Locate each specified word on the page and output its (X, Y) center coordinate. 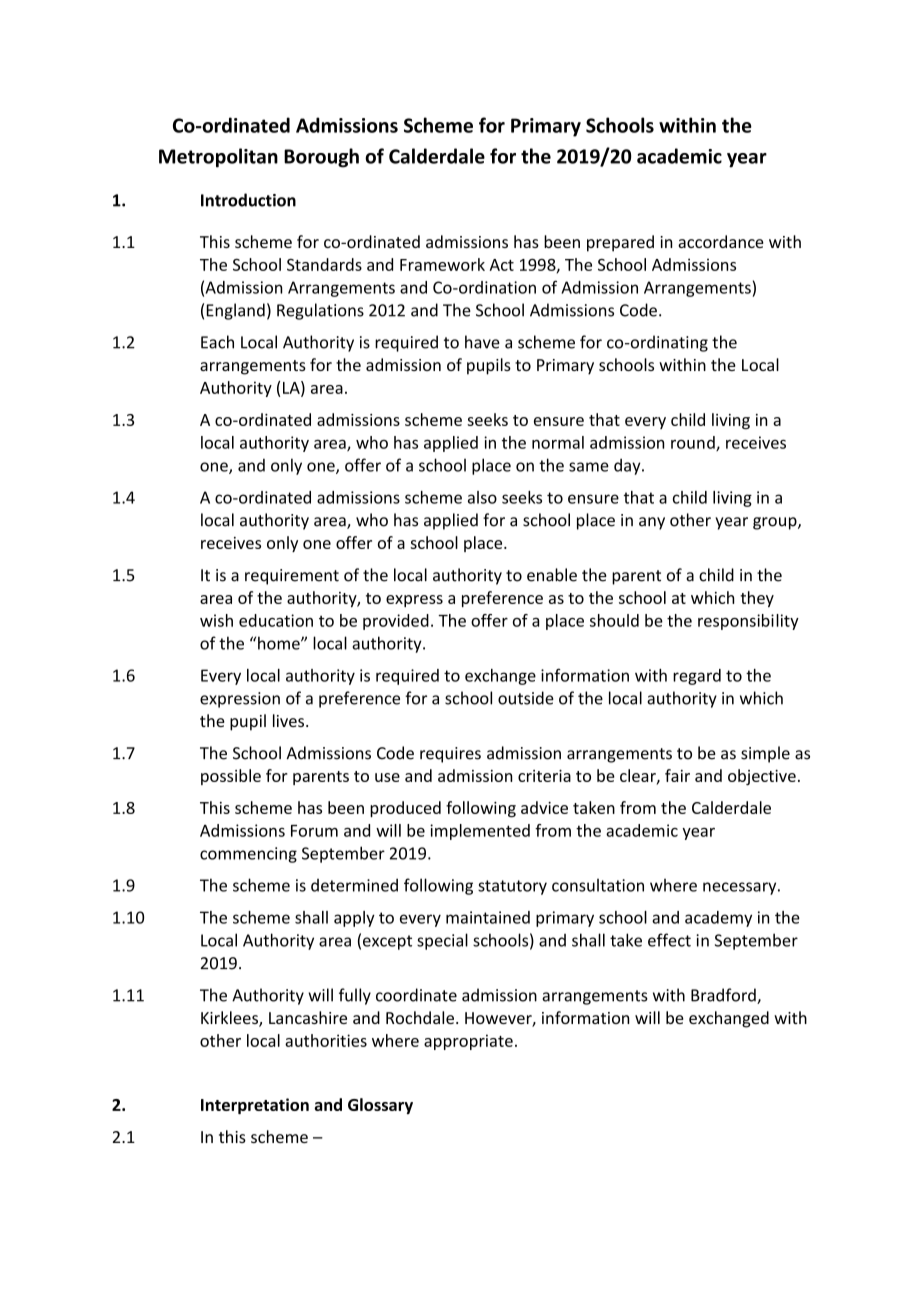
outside (526, 698)
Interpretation (255, 1106)
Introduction (248, 200)
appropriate (468, 1042)
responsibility (748, 622)
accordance (721, 241)
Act (502, 265)
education (276, 620)
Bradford (724, 996)
